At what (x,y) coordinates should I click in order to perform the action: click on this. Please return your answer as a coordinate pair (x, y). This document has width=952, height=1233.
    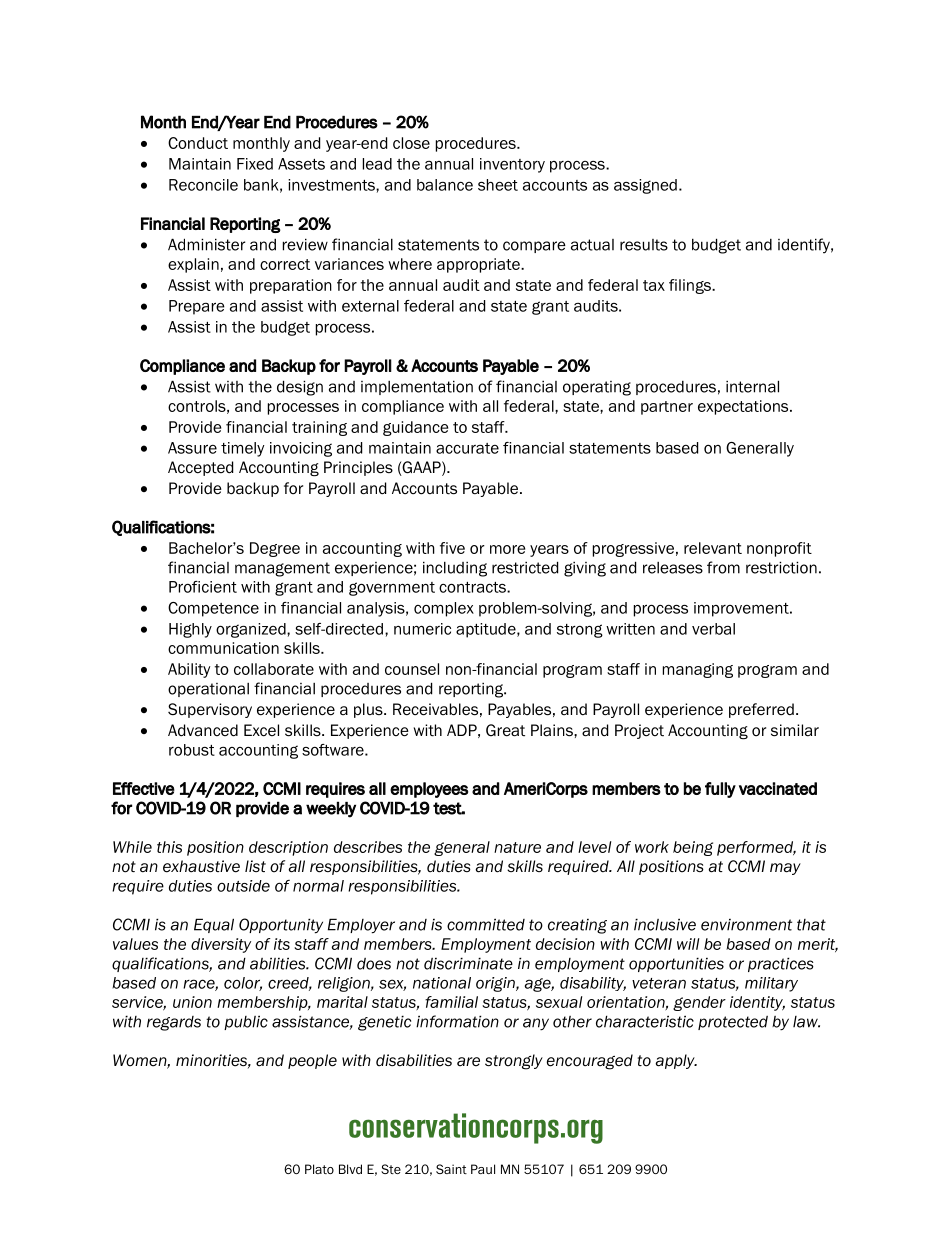
    Looking at the image, I should click on (169, 847).
